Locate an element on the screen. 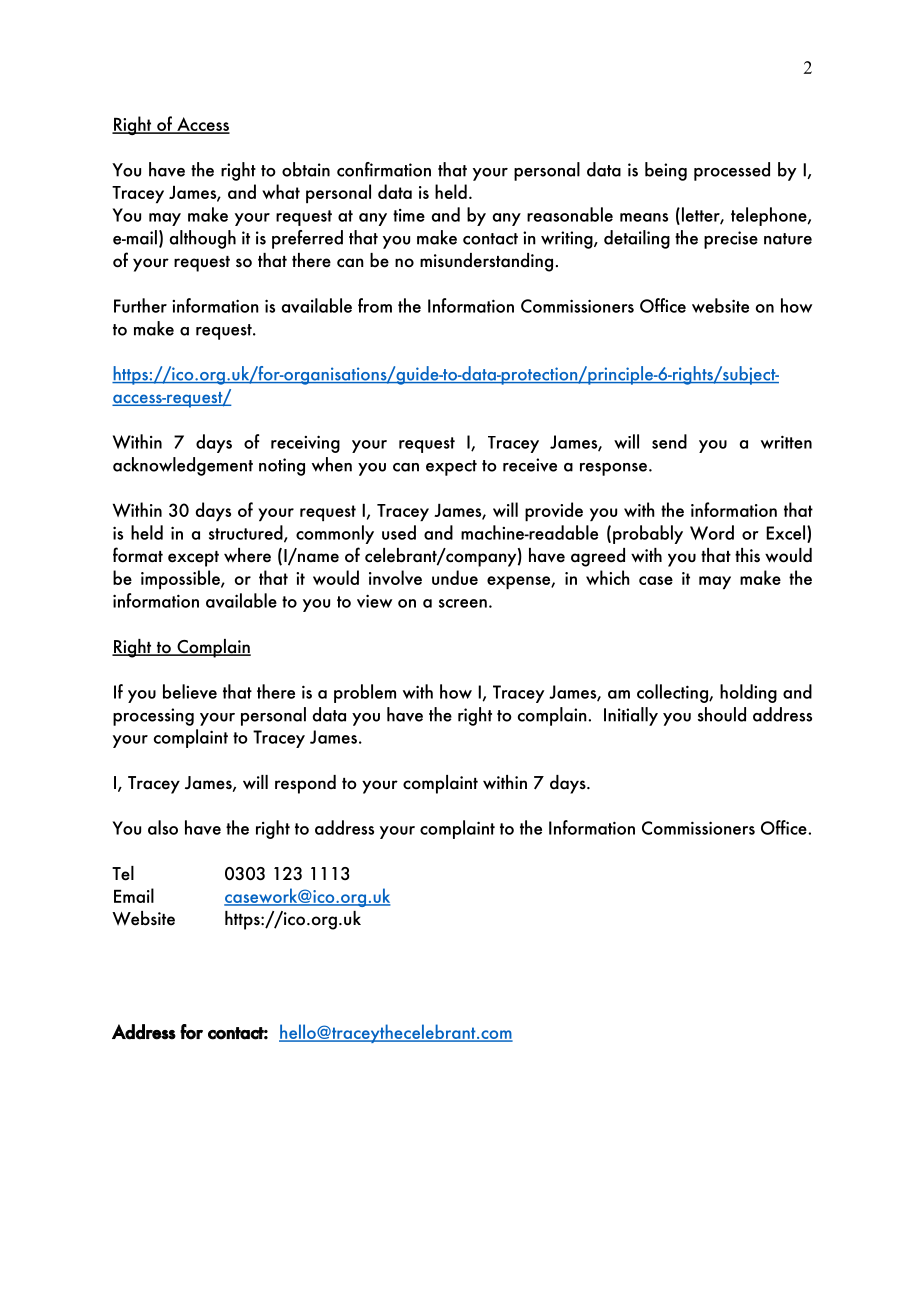 This screenshot has width=924, height=1308. time is located at coordinates (409, 215).
